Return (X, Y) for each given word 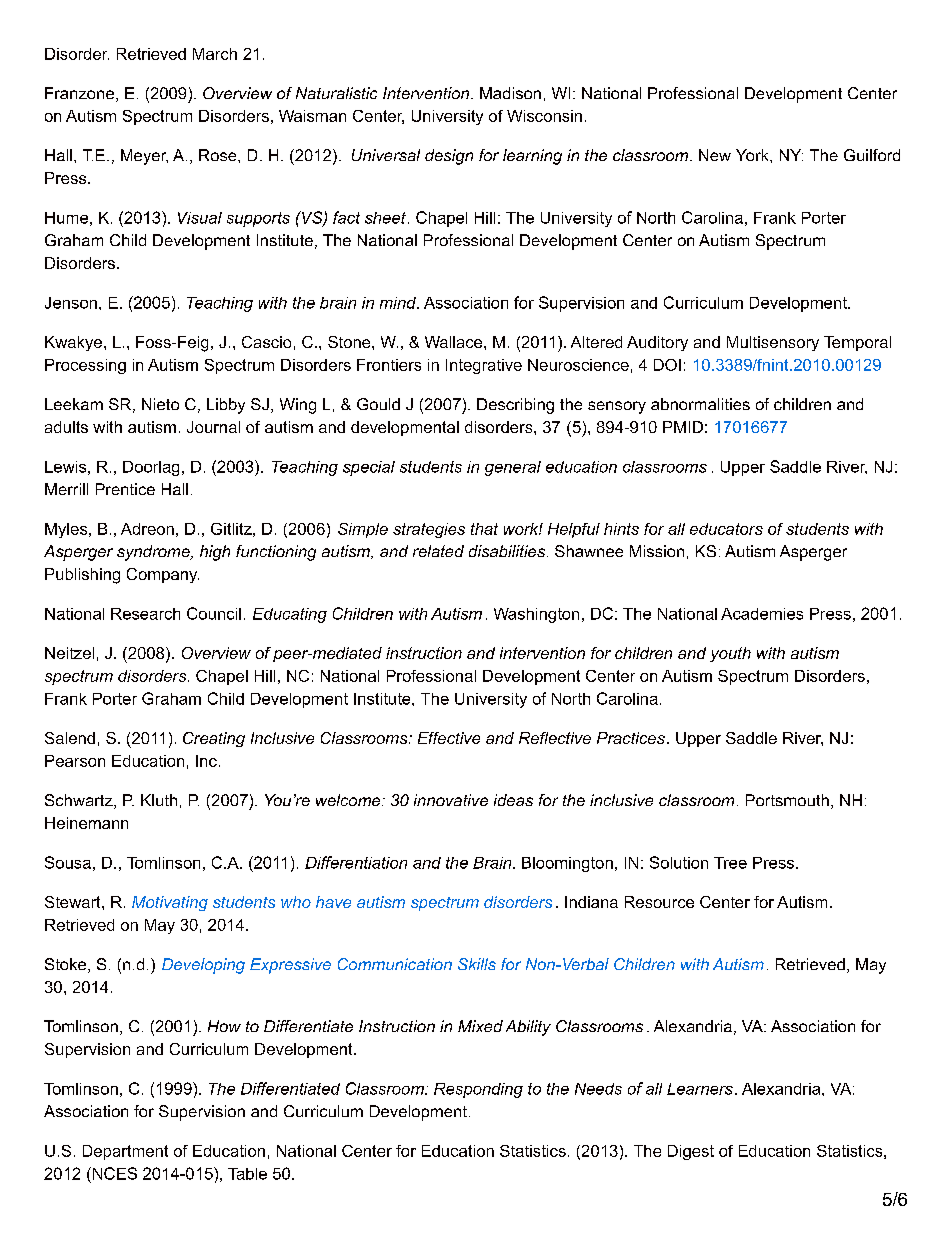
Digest (691, 1152)
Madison (510, 93)
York (753, 155)
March (215, 54)
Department (125, 1152)
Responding (478, 1090)
